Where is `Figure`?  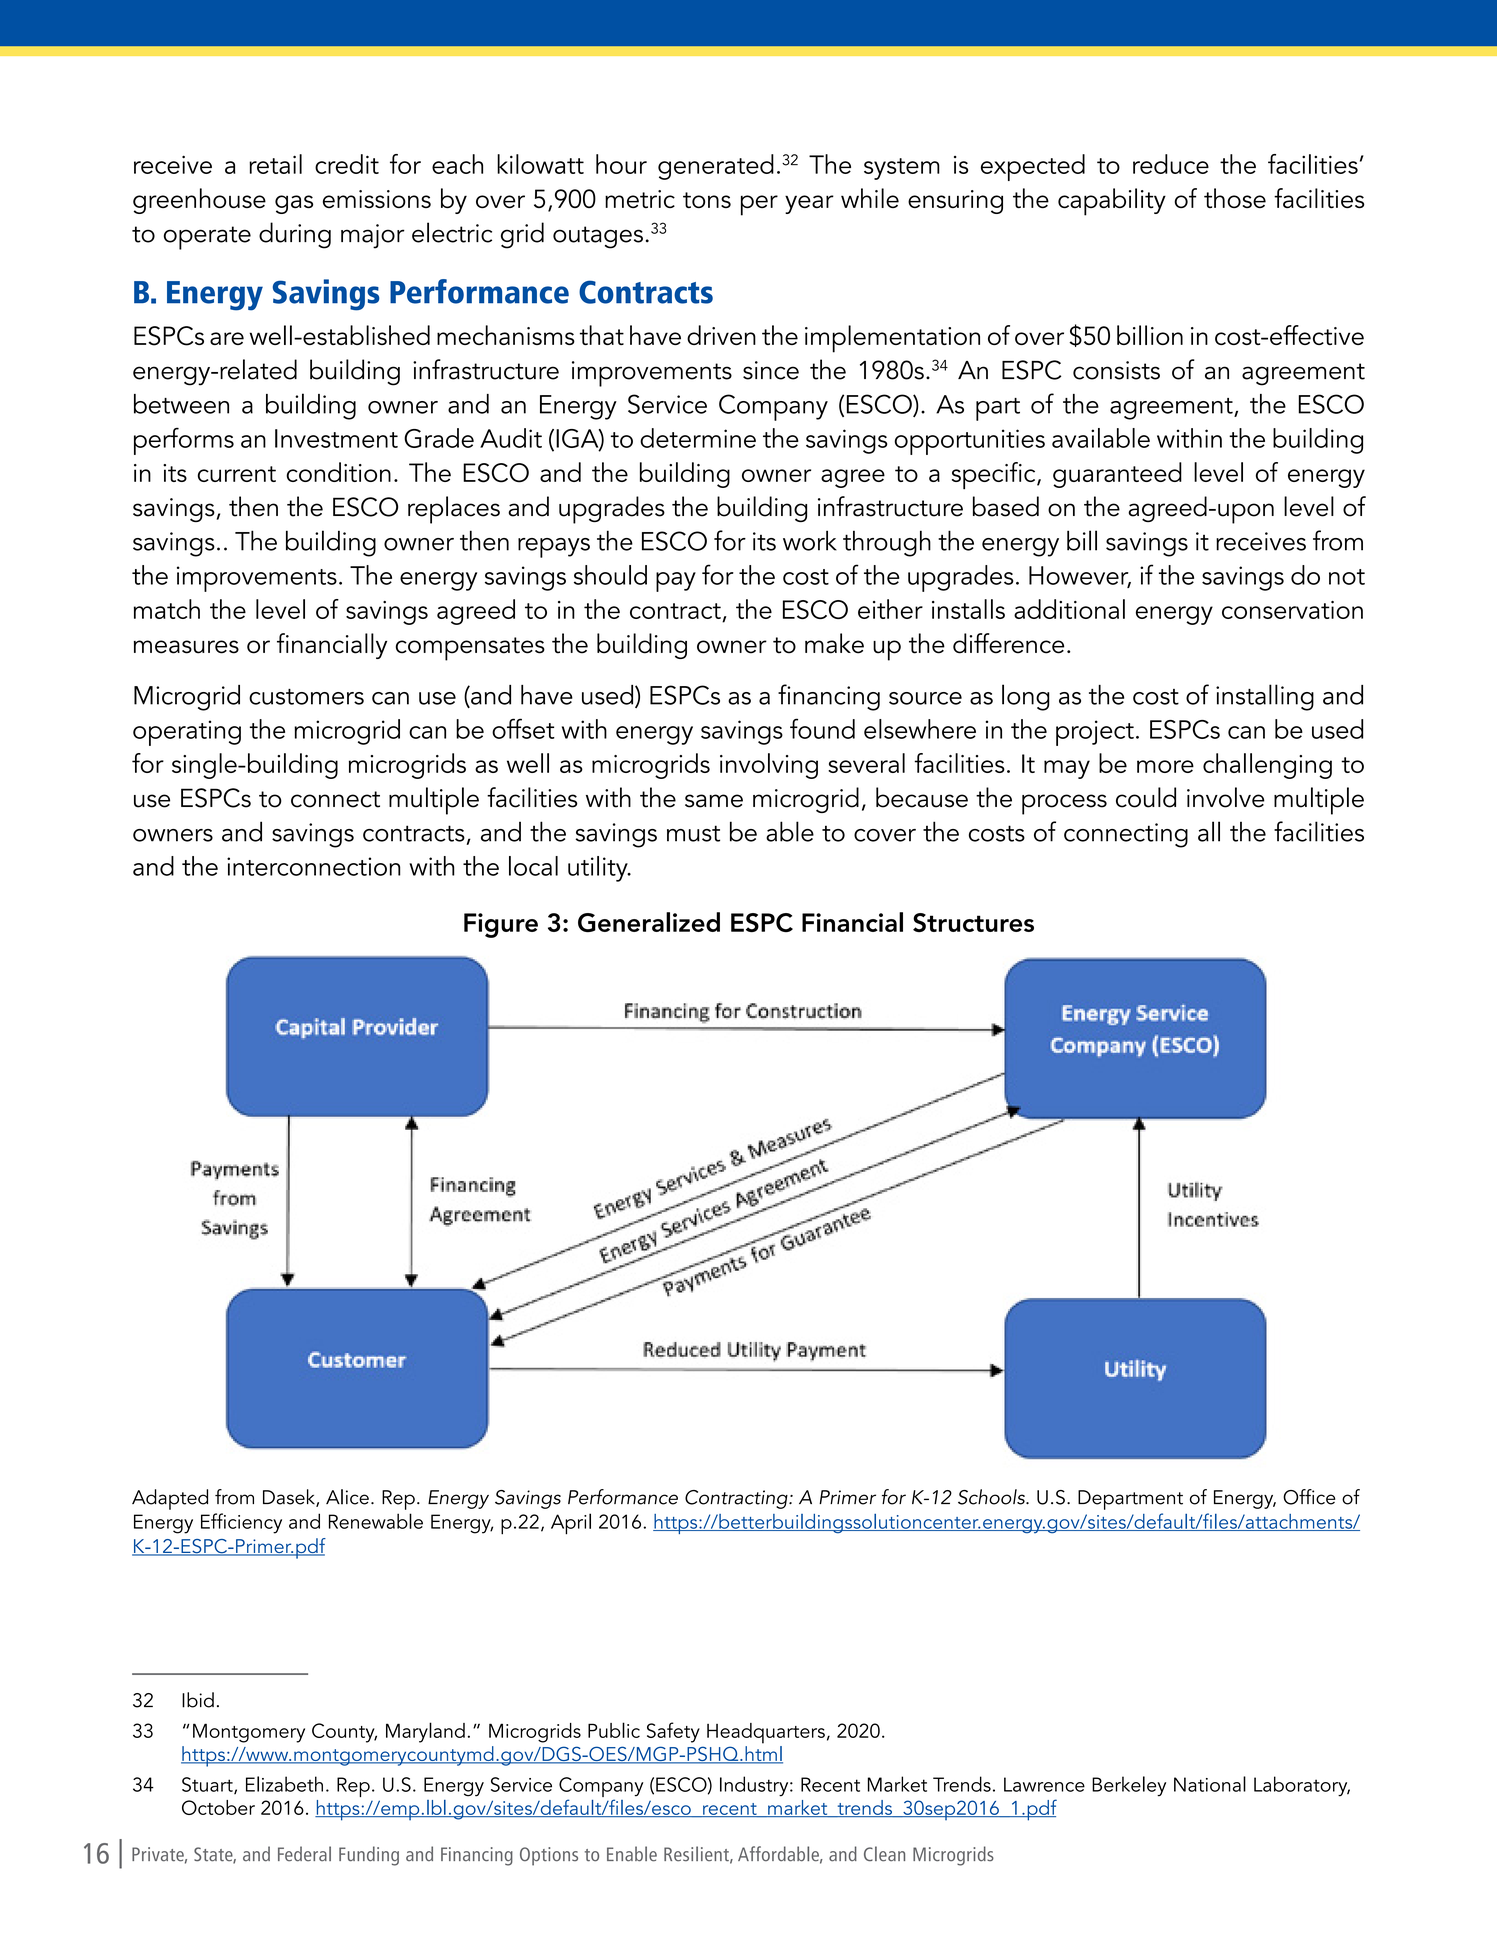
Figure is located at coordinates (501, 925).
